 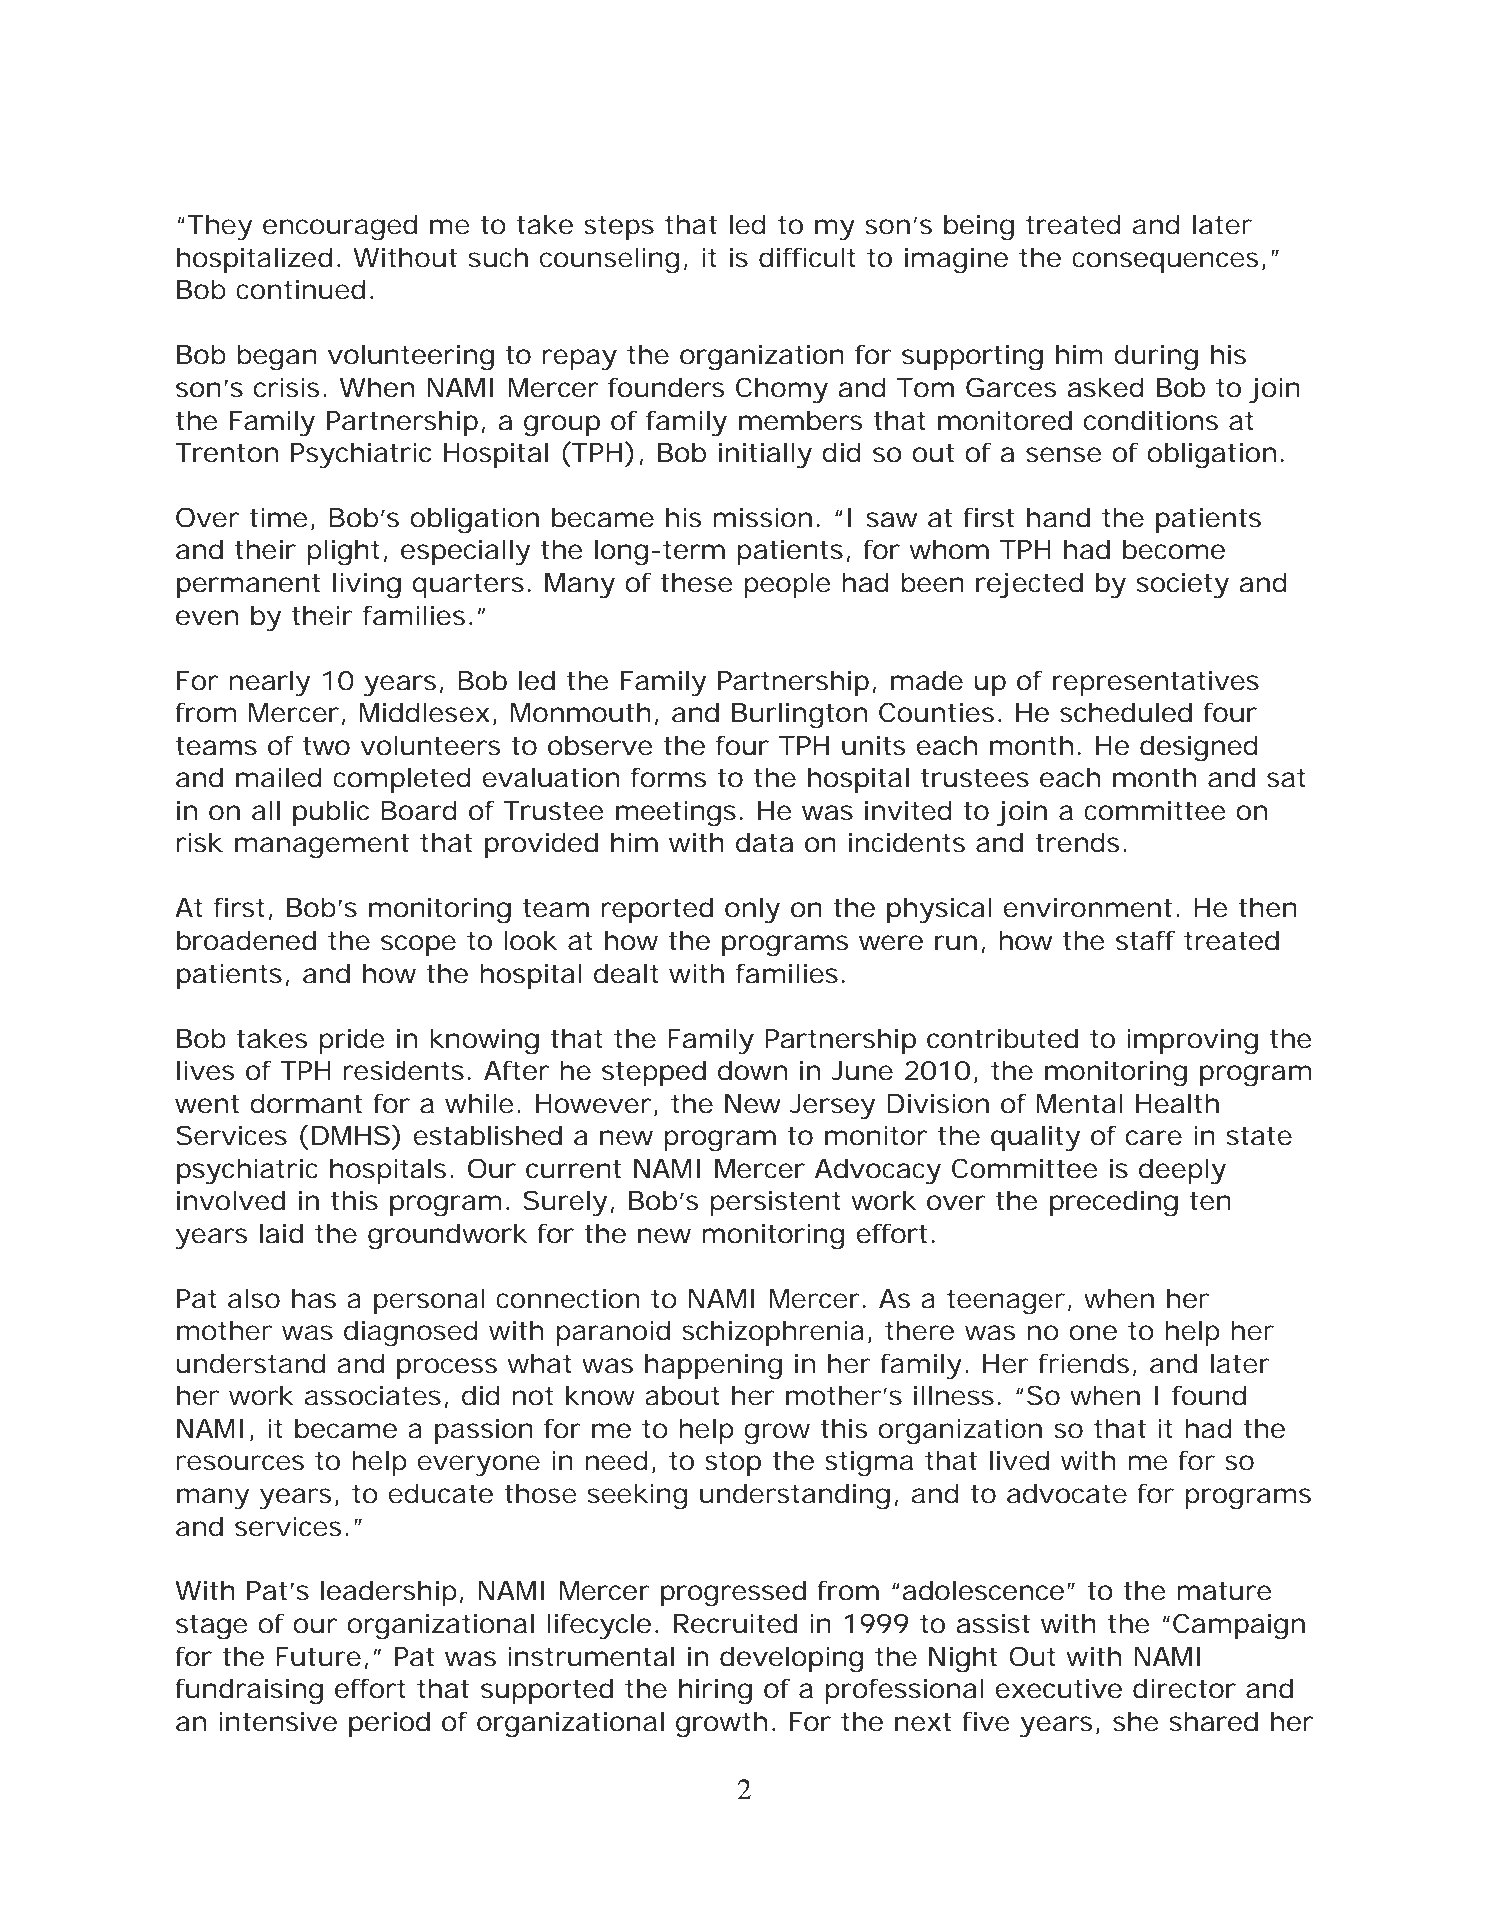 I want to click on consequences, so click(x=1165, y=262).
